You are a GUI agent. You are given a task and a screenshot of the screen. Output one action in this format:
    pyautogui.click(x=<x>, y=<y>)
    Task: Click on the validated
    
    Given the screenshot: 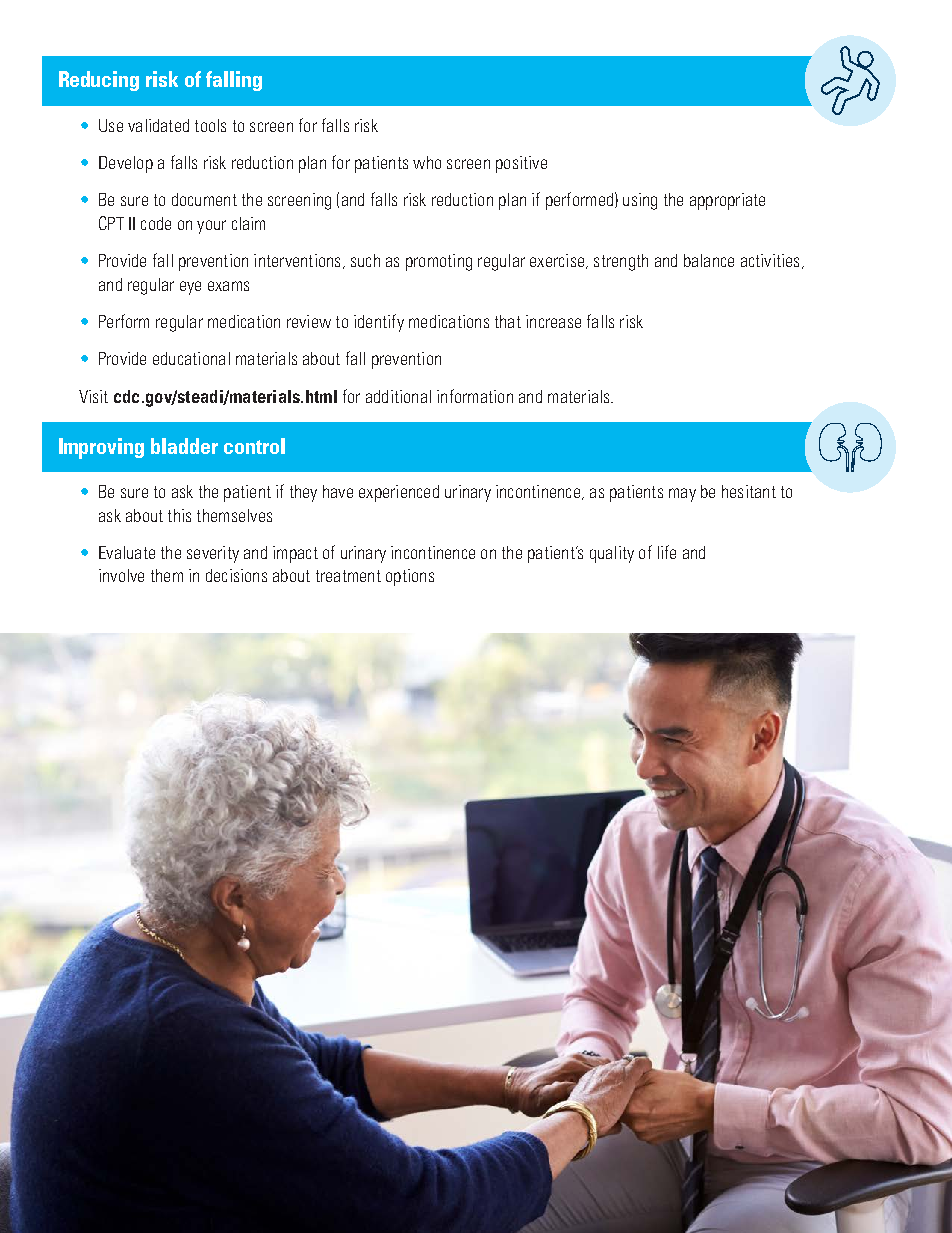 What is the action you would take?
    pyautogui.click(x=158, y=125)
